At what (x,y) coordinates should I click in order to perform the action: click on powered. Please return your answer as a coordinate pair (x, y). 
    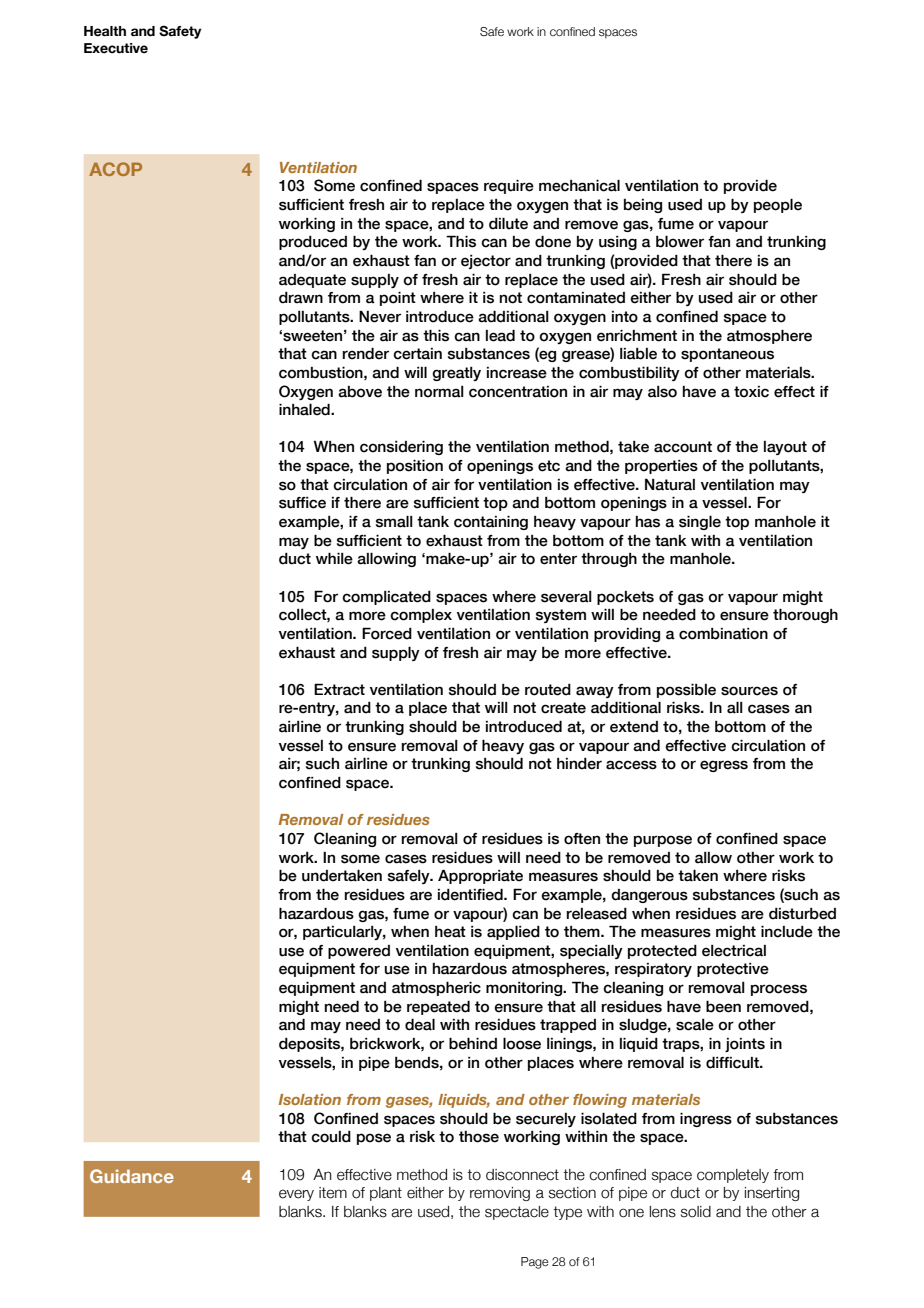
    Looking at the image, I should click on (359, 952).
